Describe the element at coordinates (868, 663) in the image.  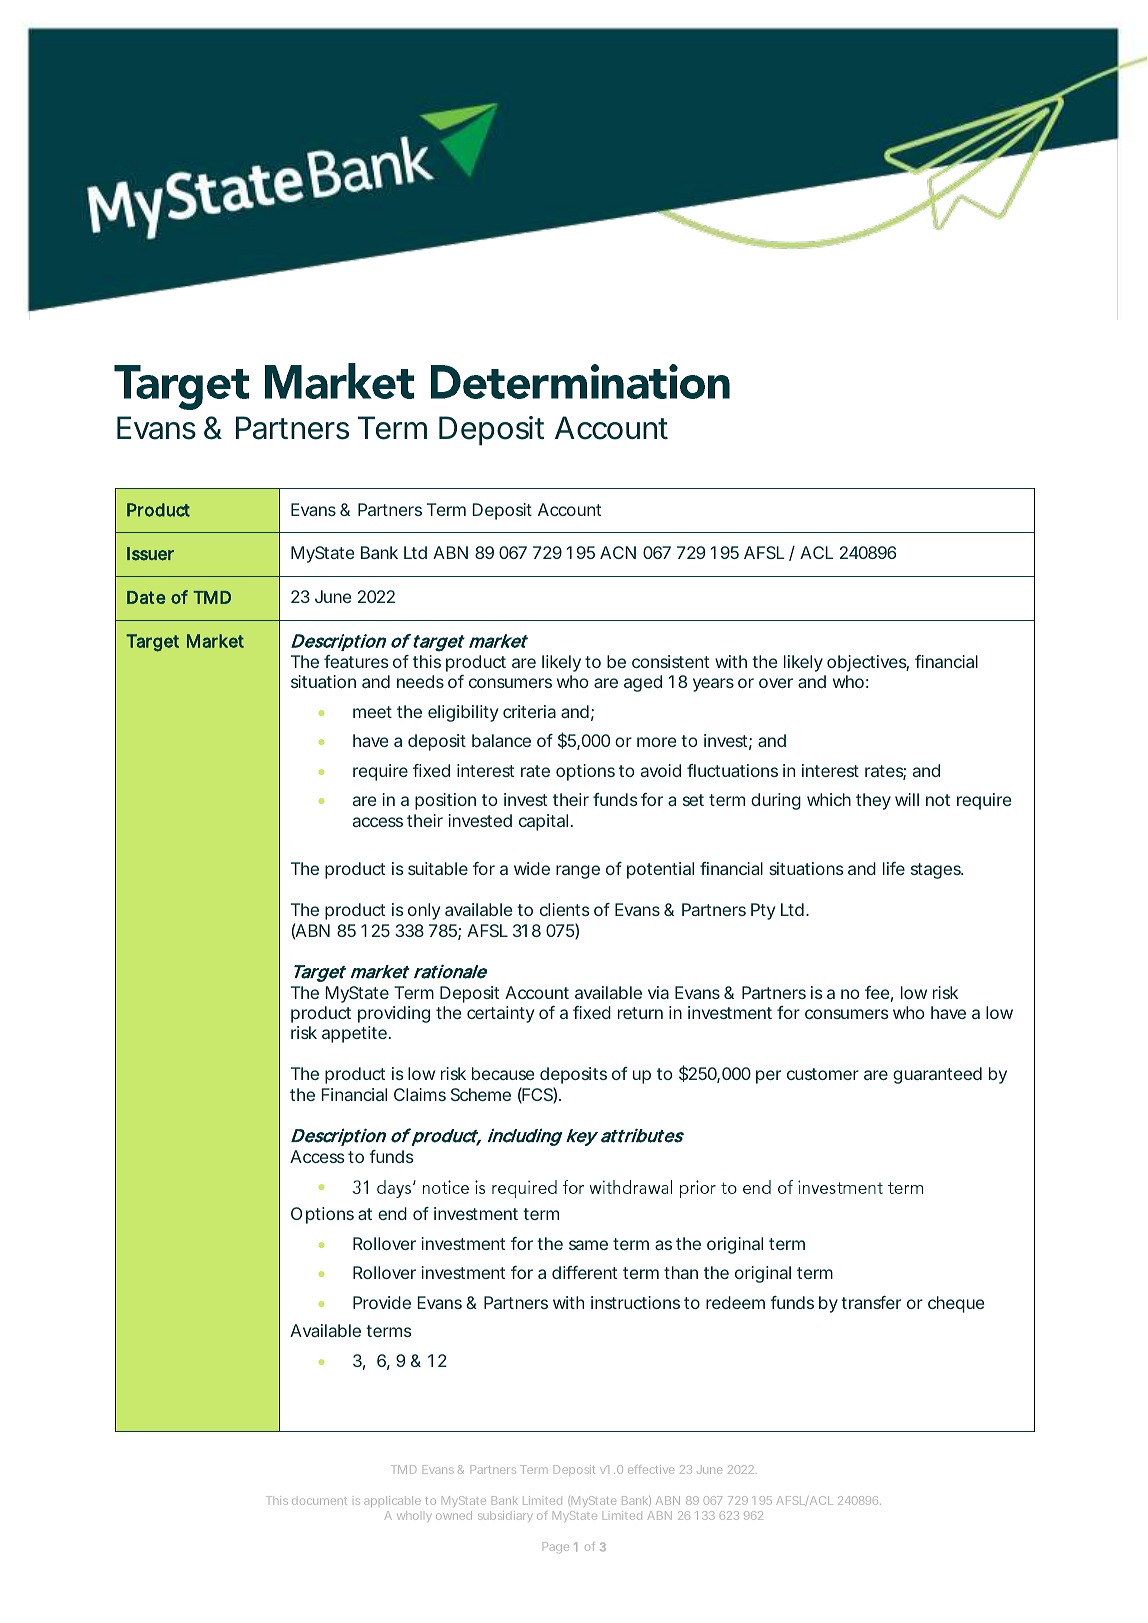
I see `objectives` at that location.
